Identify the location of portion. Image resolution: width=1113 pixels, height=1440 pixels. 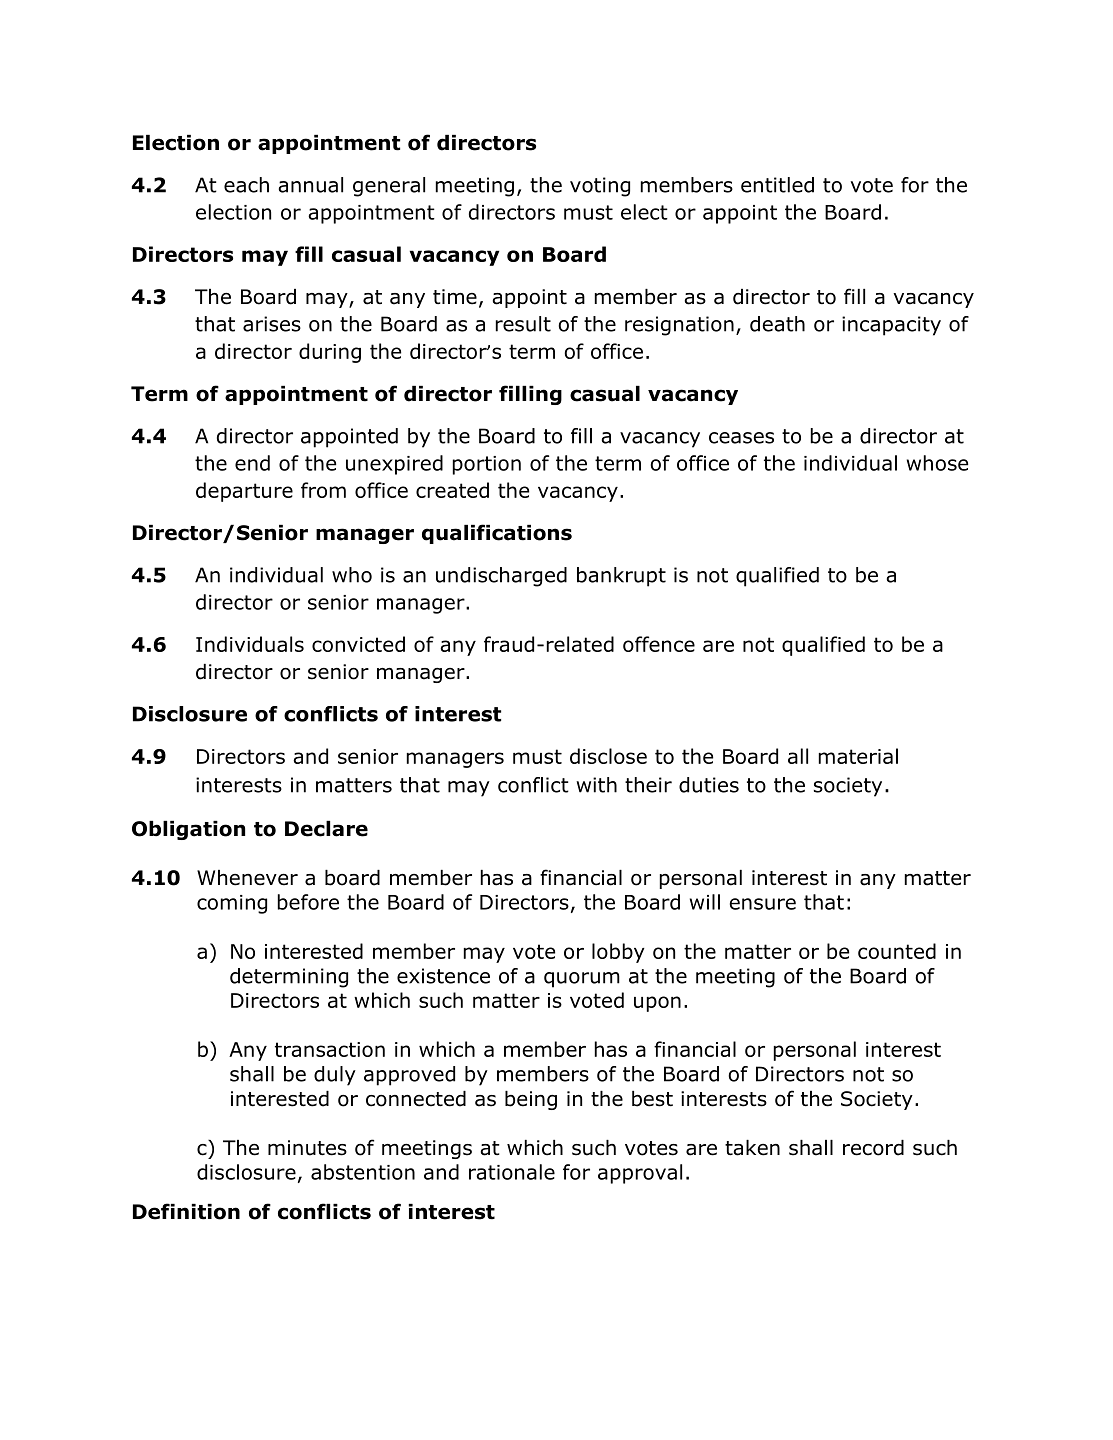
(487, 465).
